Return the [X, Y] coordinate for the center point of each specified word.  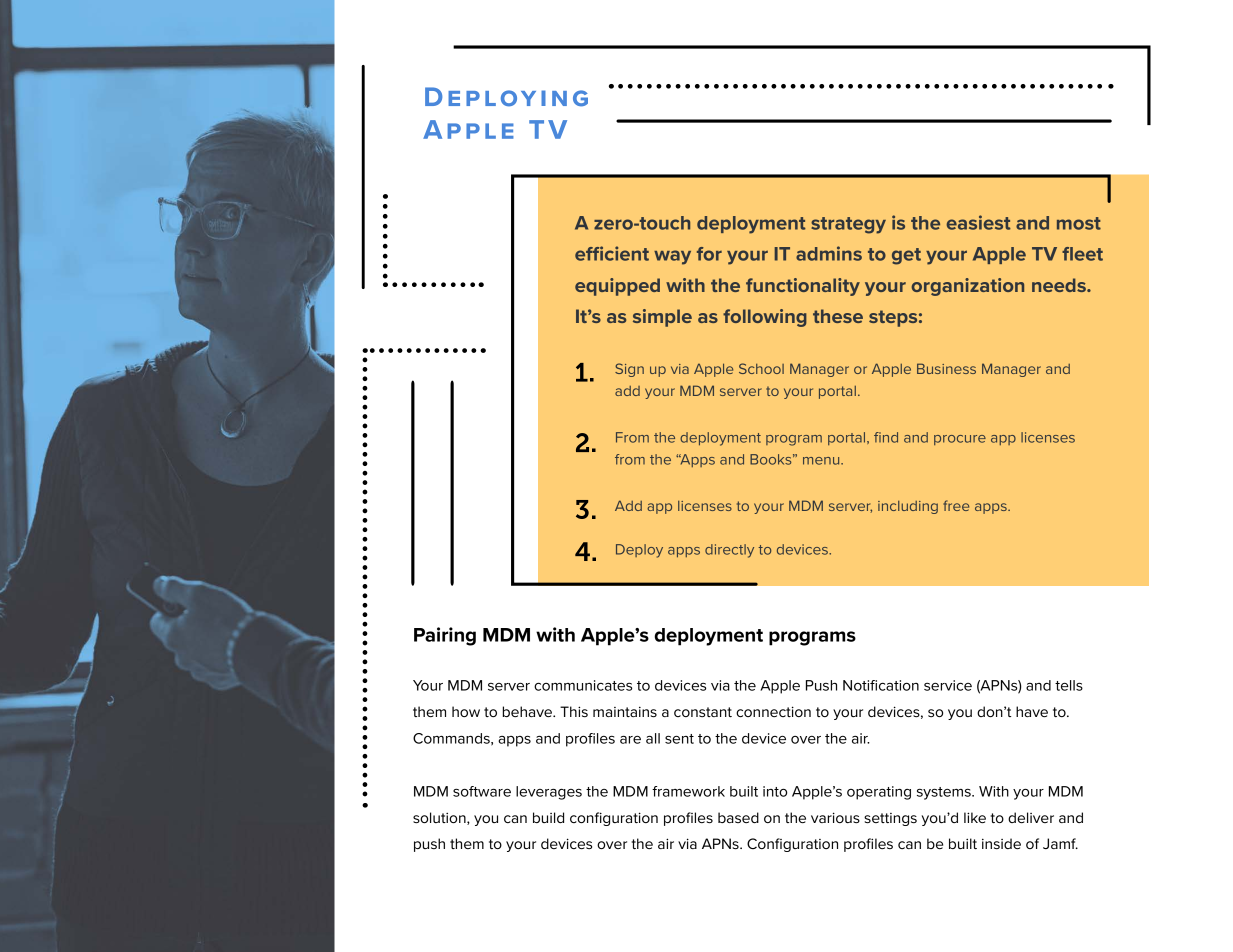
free [956, 505]
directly [729, 551]
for [709, 254]
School [761, 368]
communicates [583, 685]
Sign [629, 370]
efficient [612, 253]
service [948, 685]
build [548, 817]
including [908, 507]
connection [773, 711]
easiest [978, 222]
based [738, 817]
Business [946, 368]
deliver [1031, 817]
